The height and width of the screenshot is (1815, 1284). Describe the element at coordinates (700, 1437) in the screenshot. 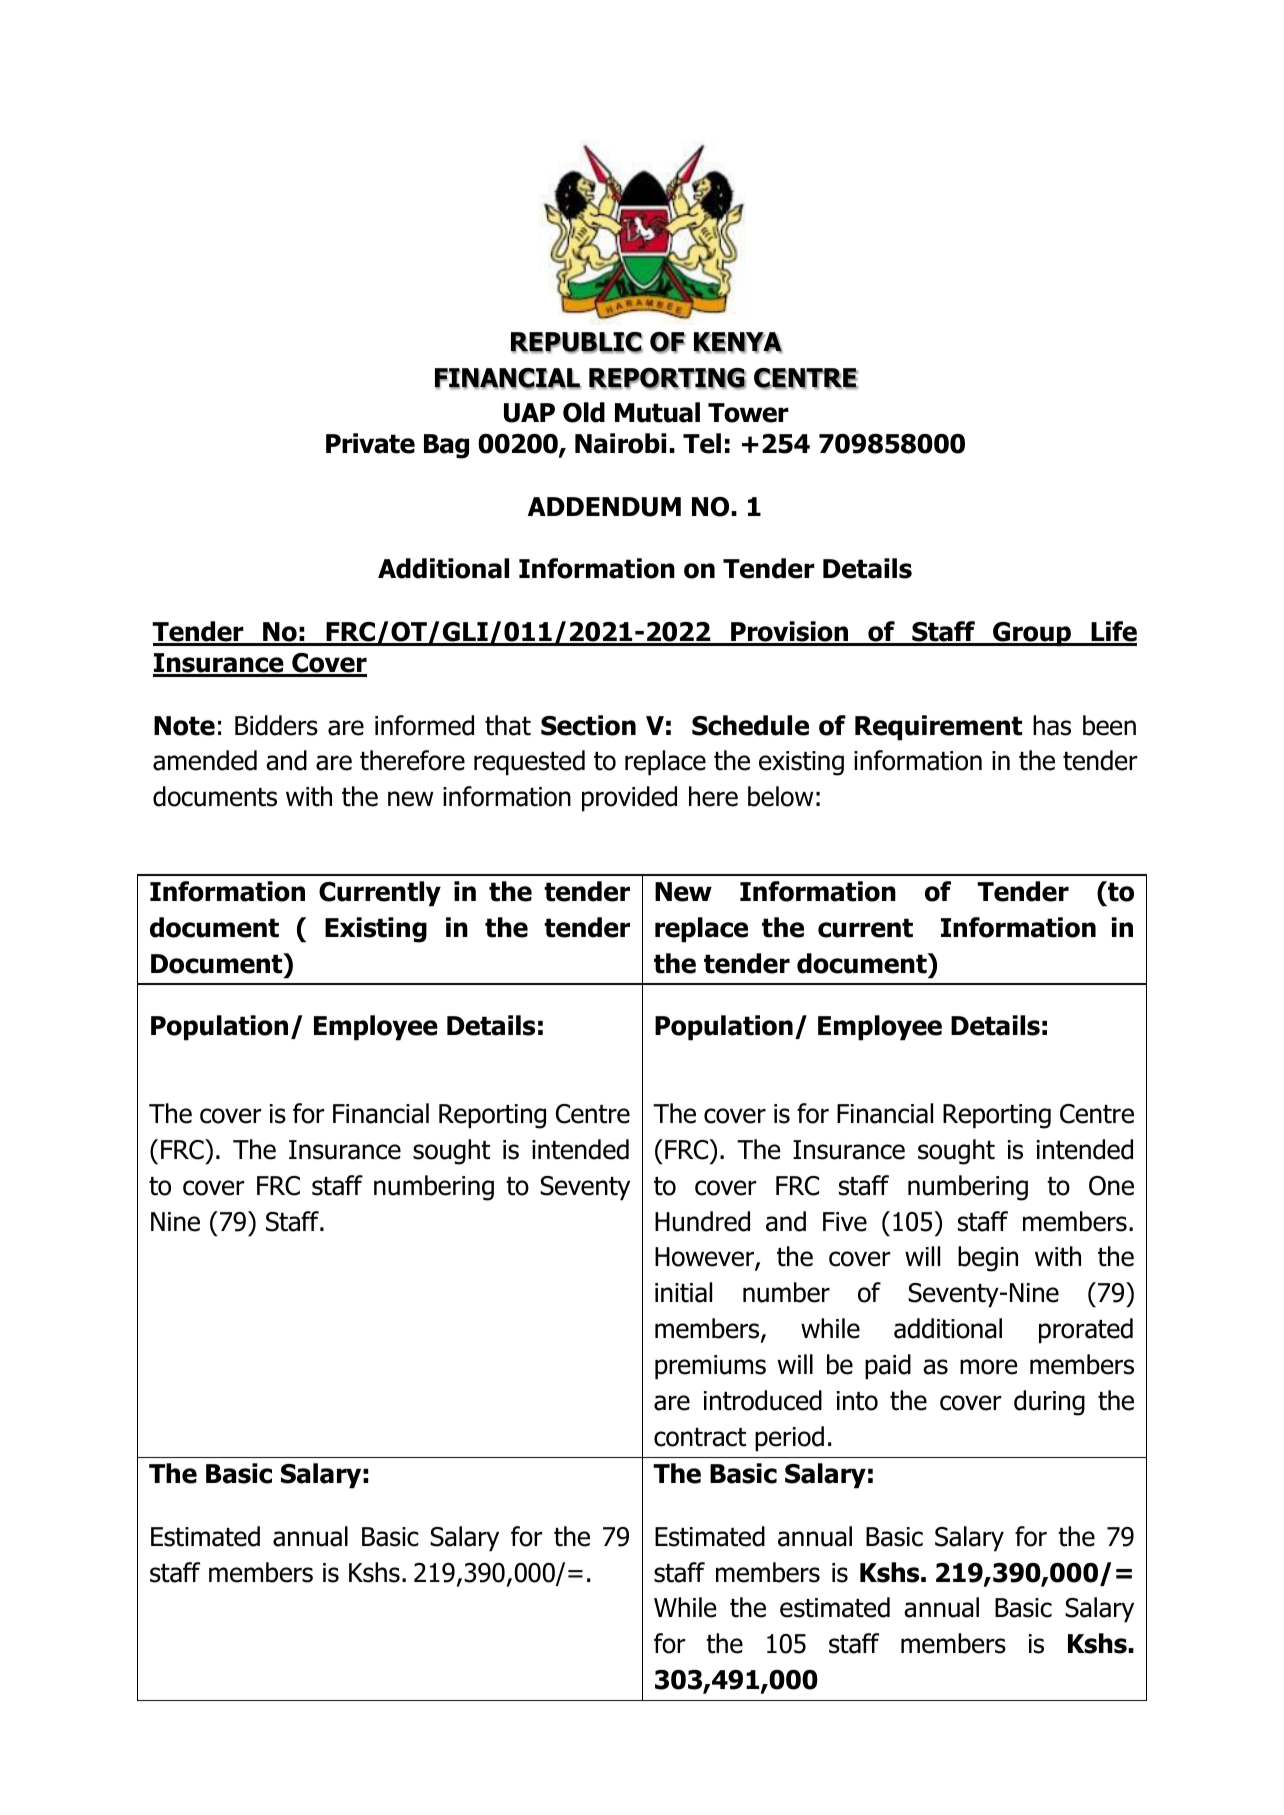

I see `contract` at that location.
